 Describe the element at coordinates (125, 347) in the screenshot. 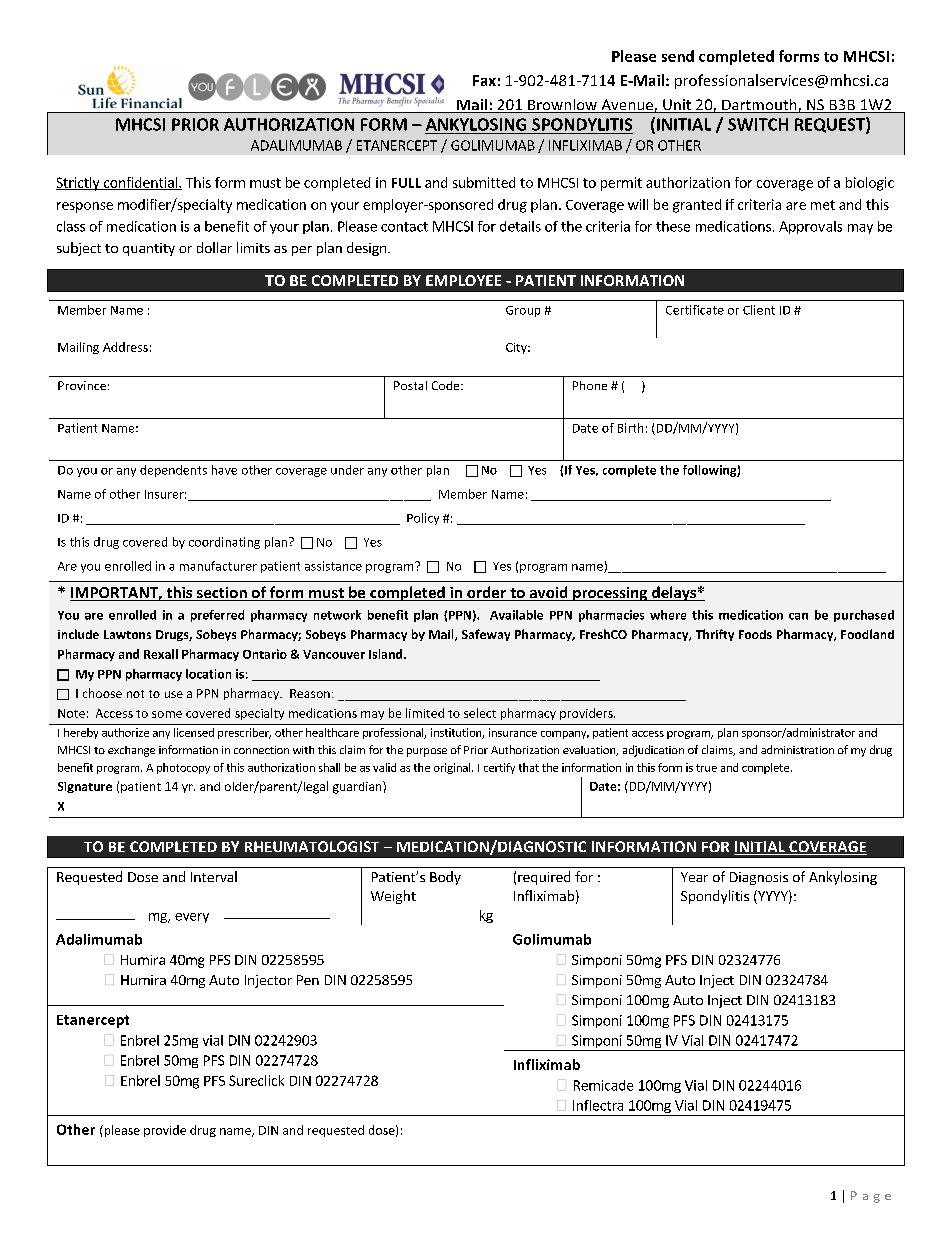

I see `Address` at that location.
